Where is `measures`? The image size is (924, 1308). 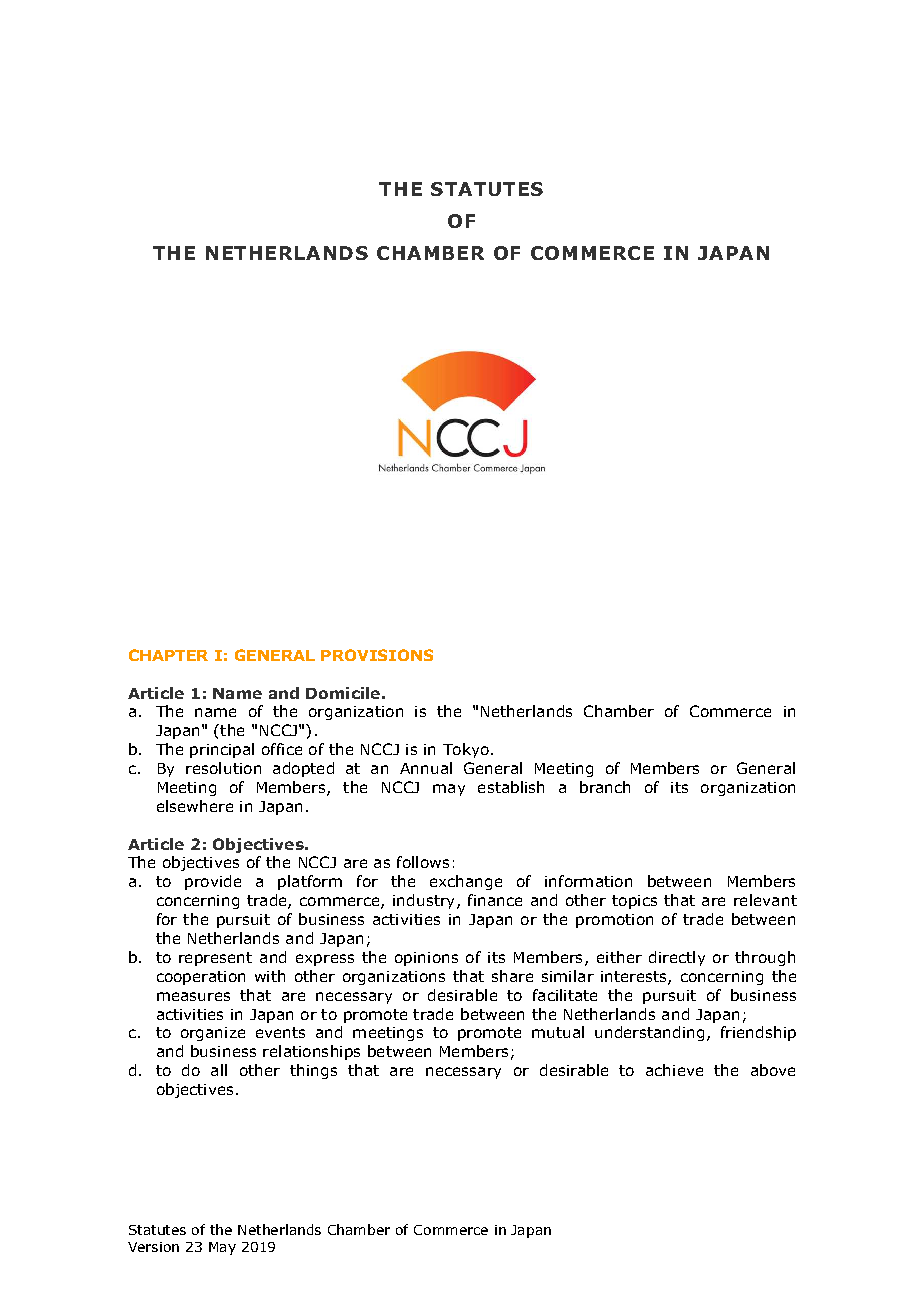
measures is located at coordinates (193, 996).
